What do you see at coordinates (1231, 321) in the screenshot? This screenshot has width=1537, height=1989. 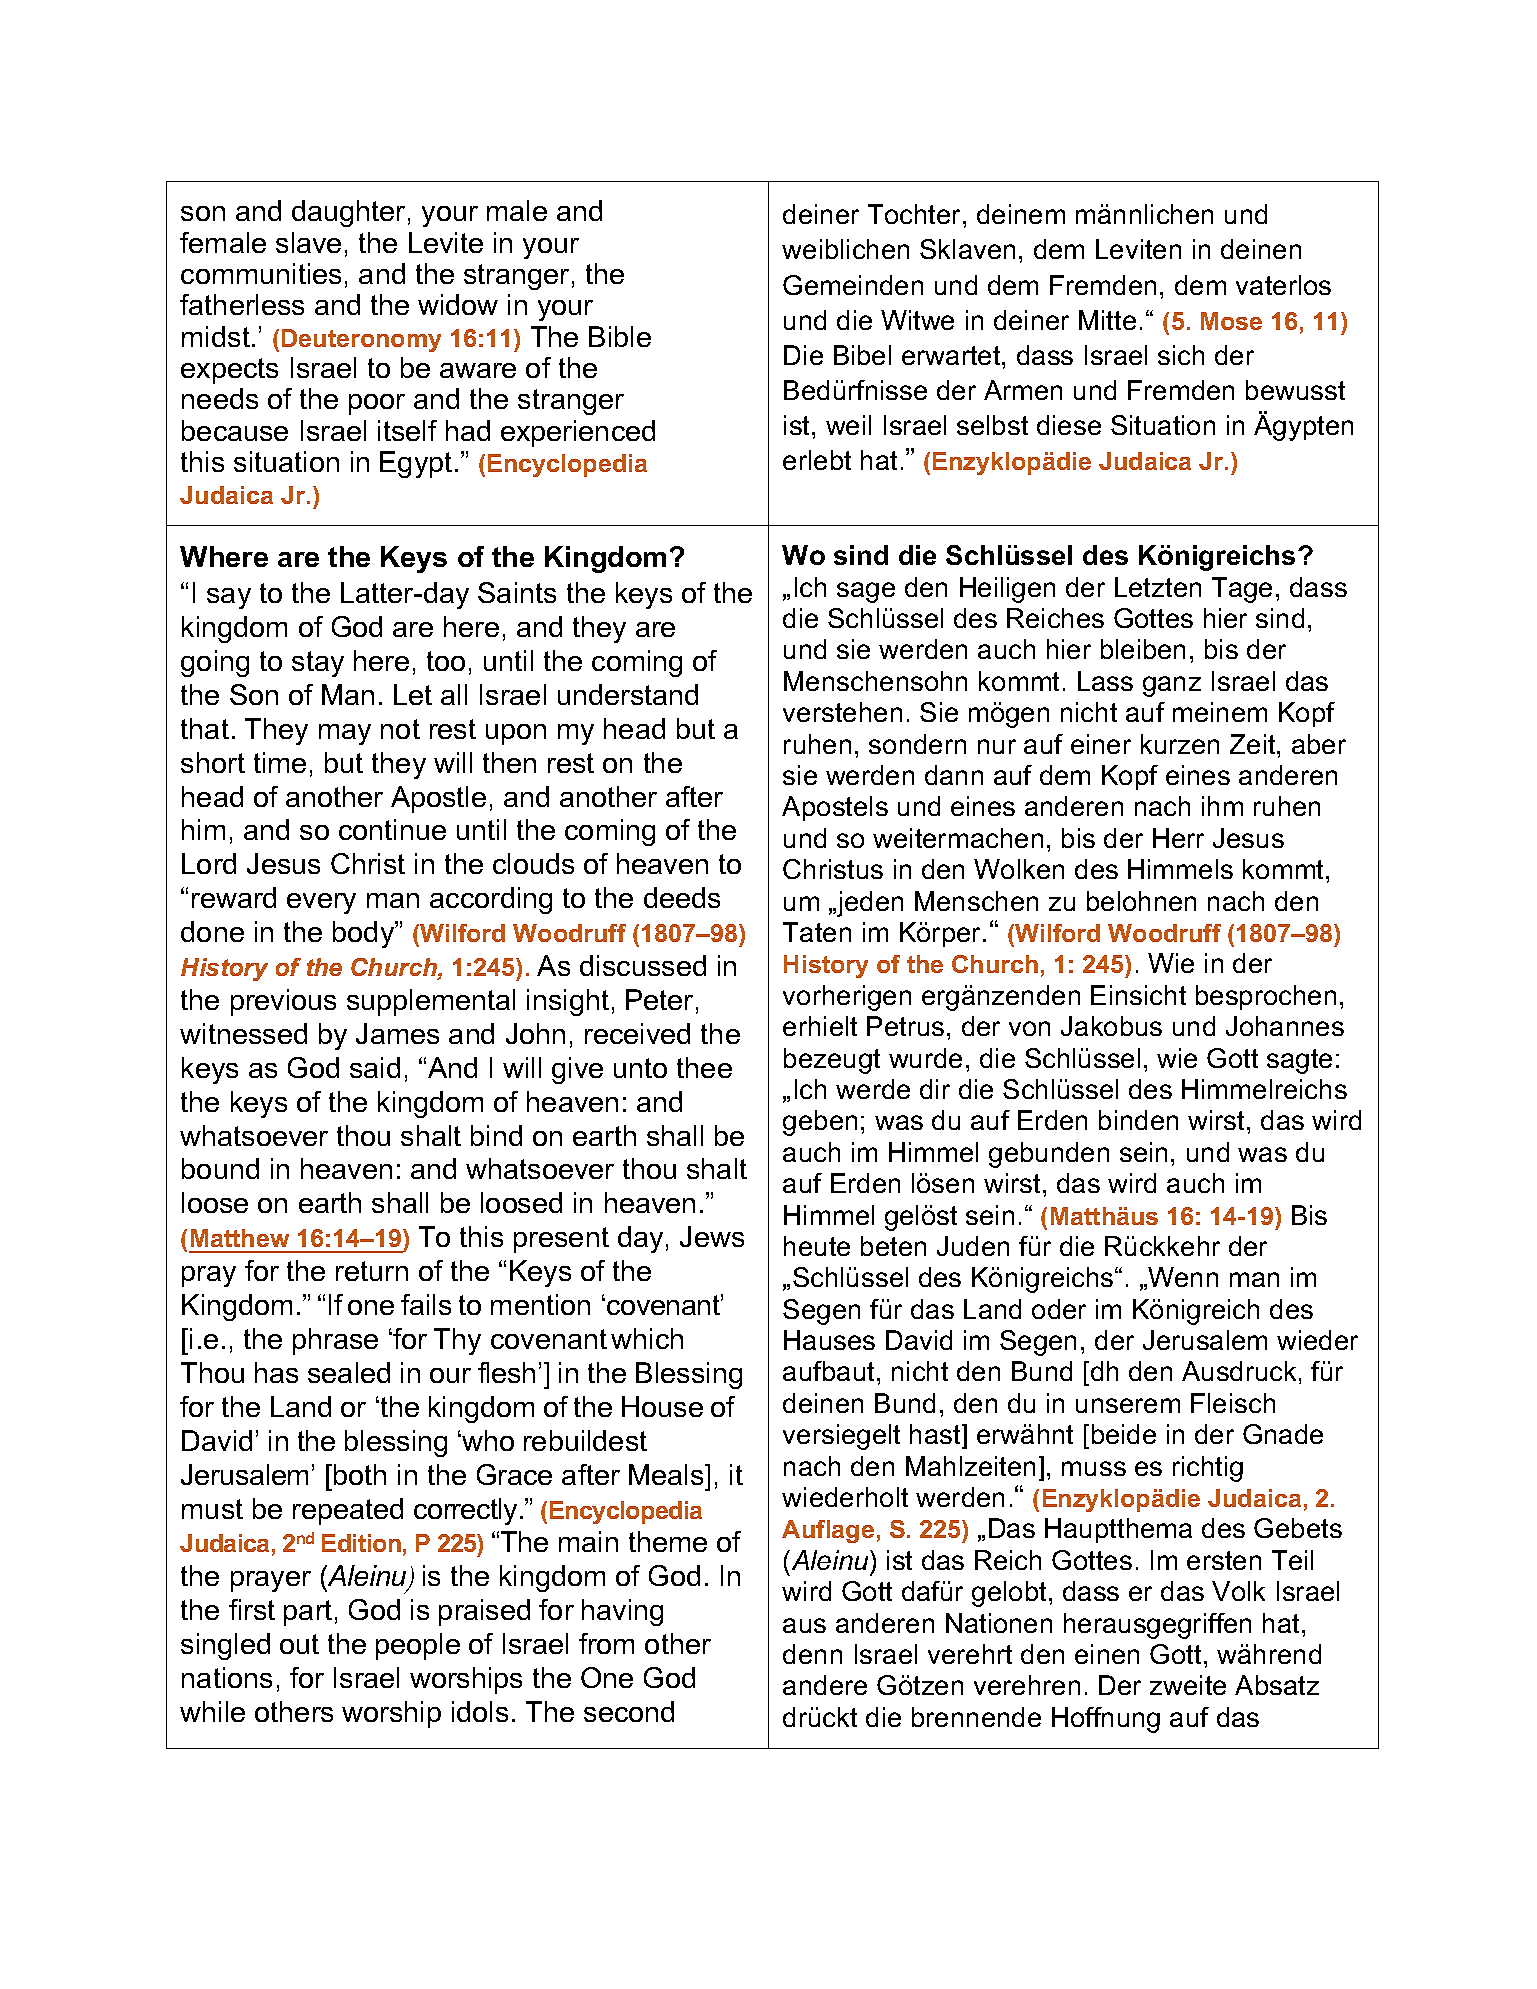 I see `Mose` at bounding box center [1231, 321].
